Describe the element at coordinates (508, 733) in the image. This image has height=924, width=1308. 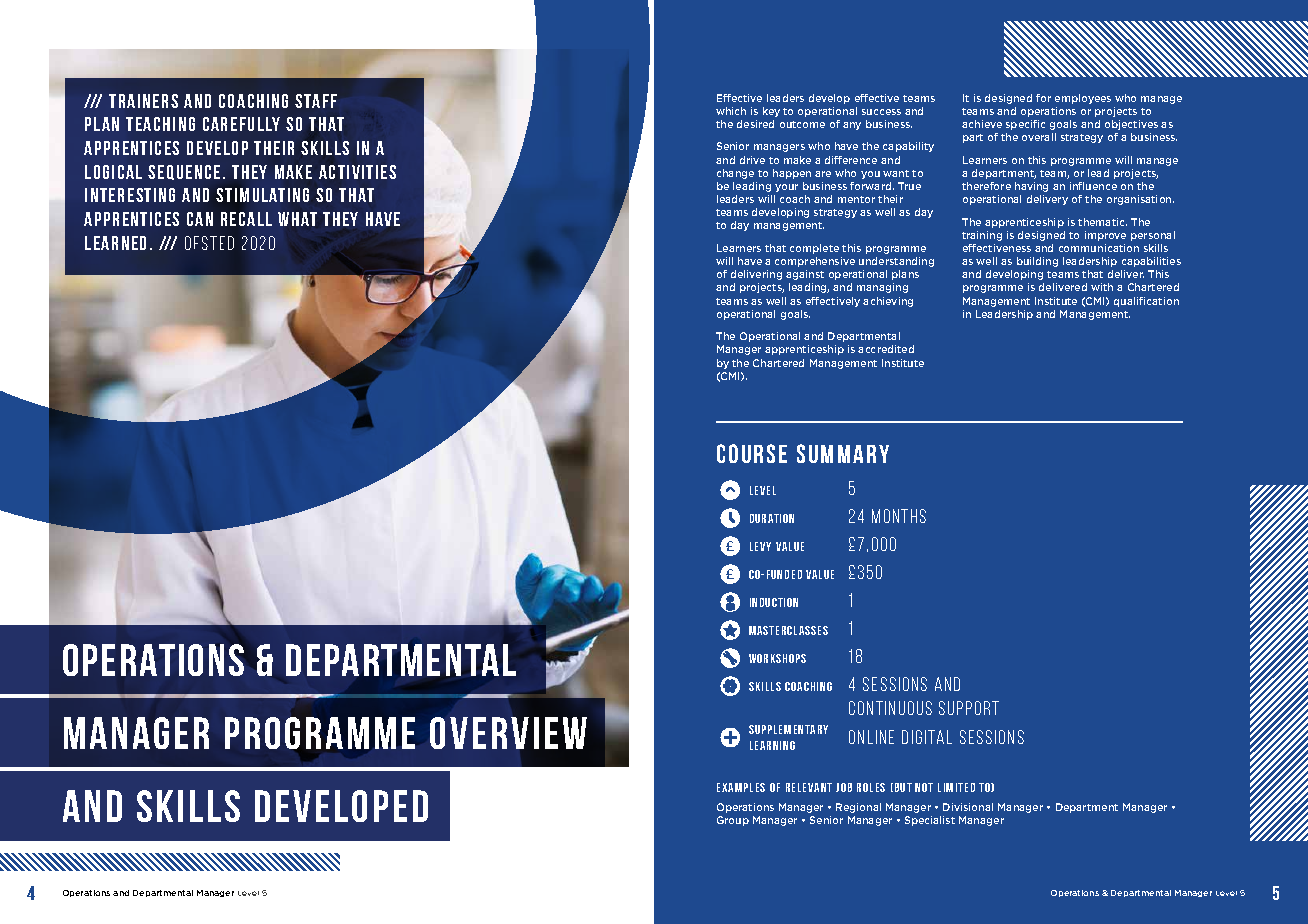
I see `OVERVIEW` at that location.
